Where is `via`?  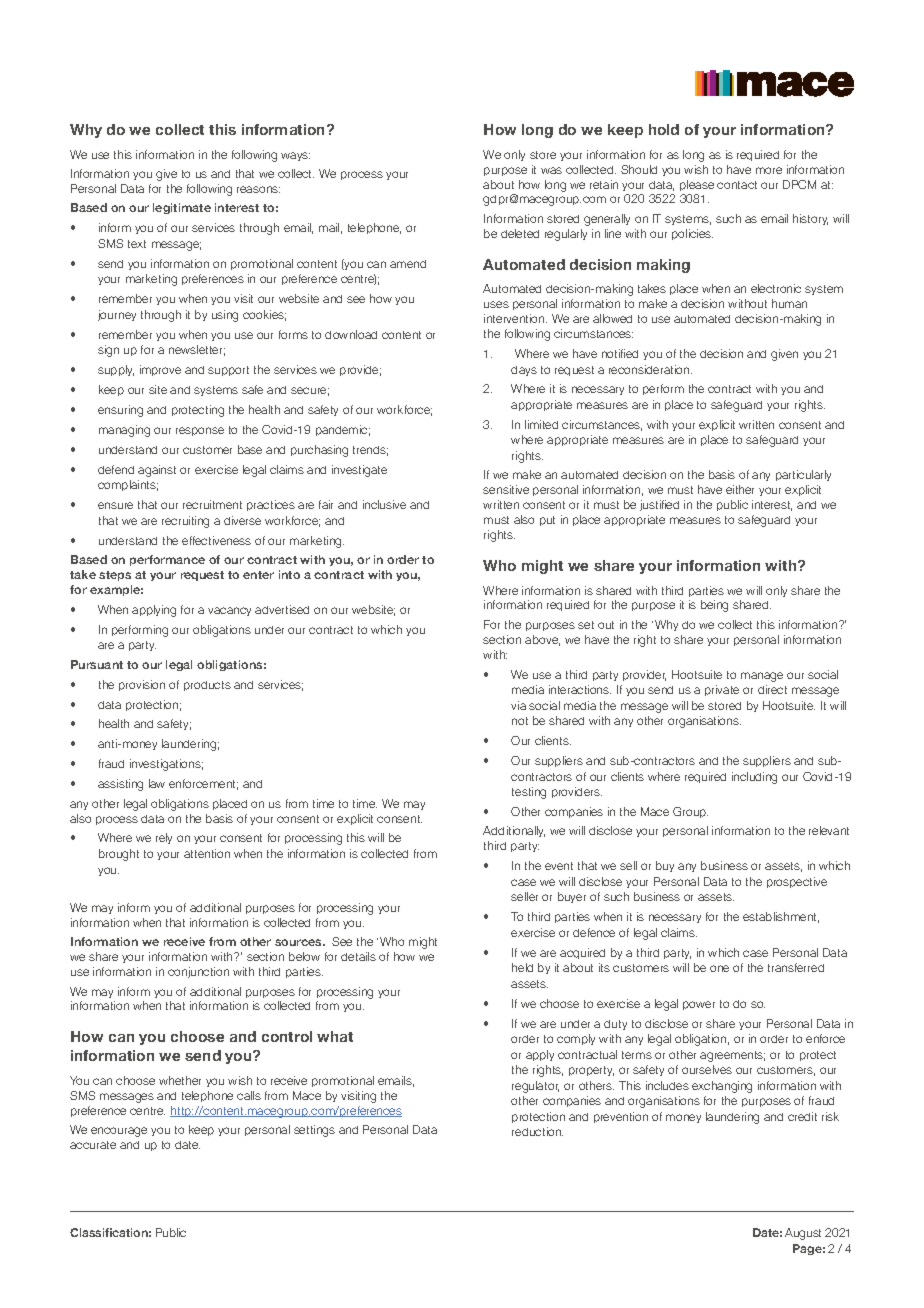
via is located at coordinates (518, 705).
